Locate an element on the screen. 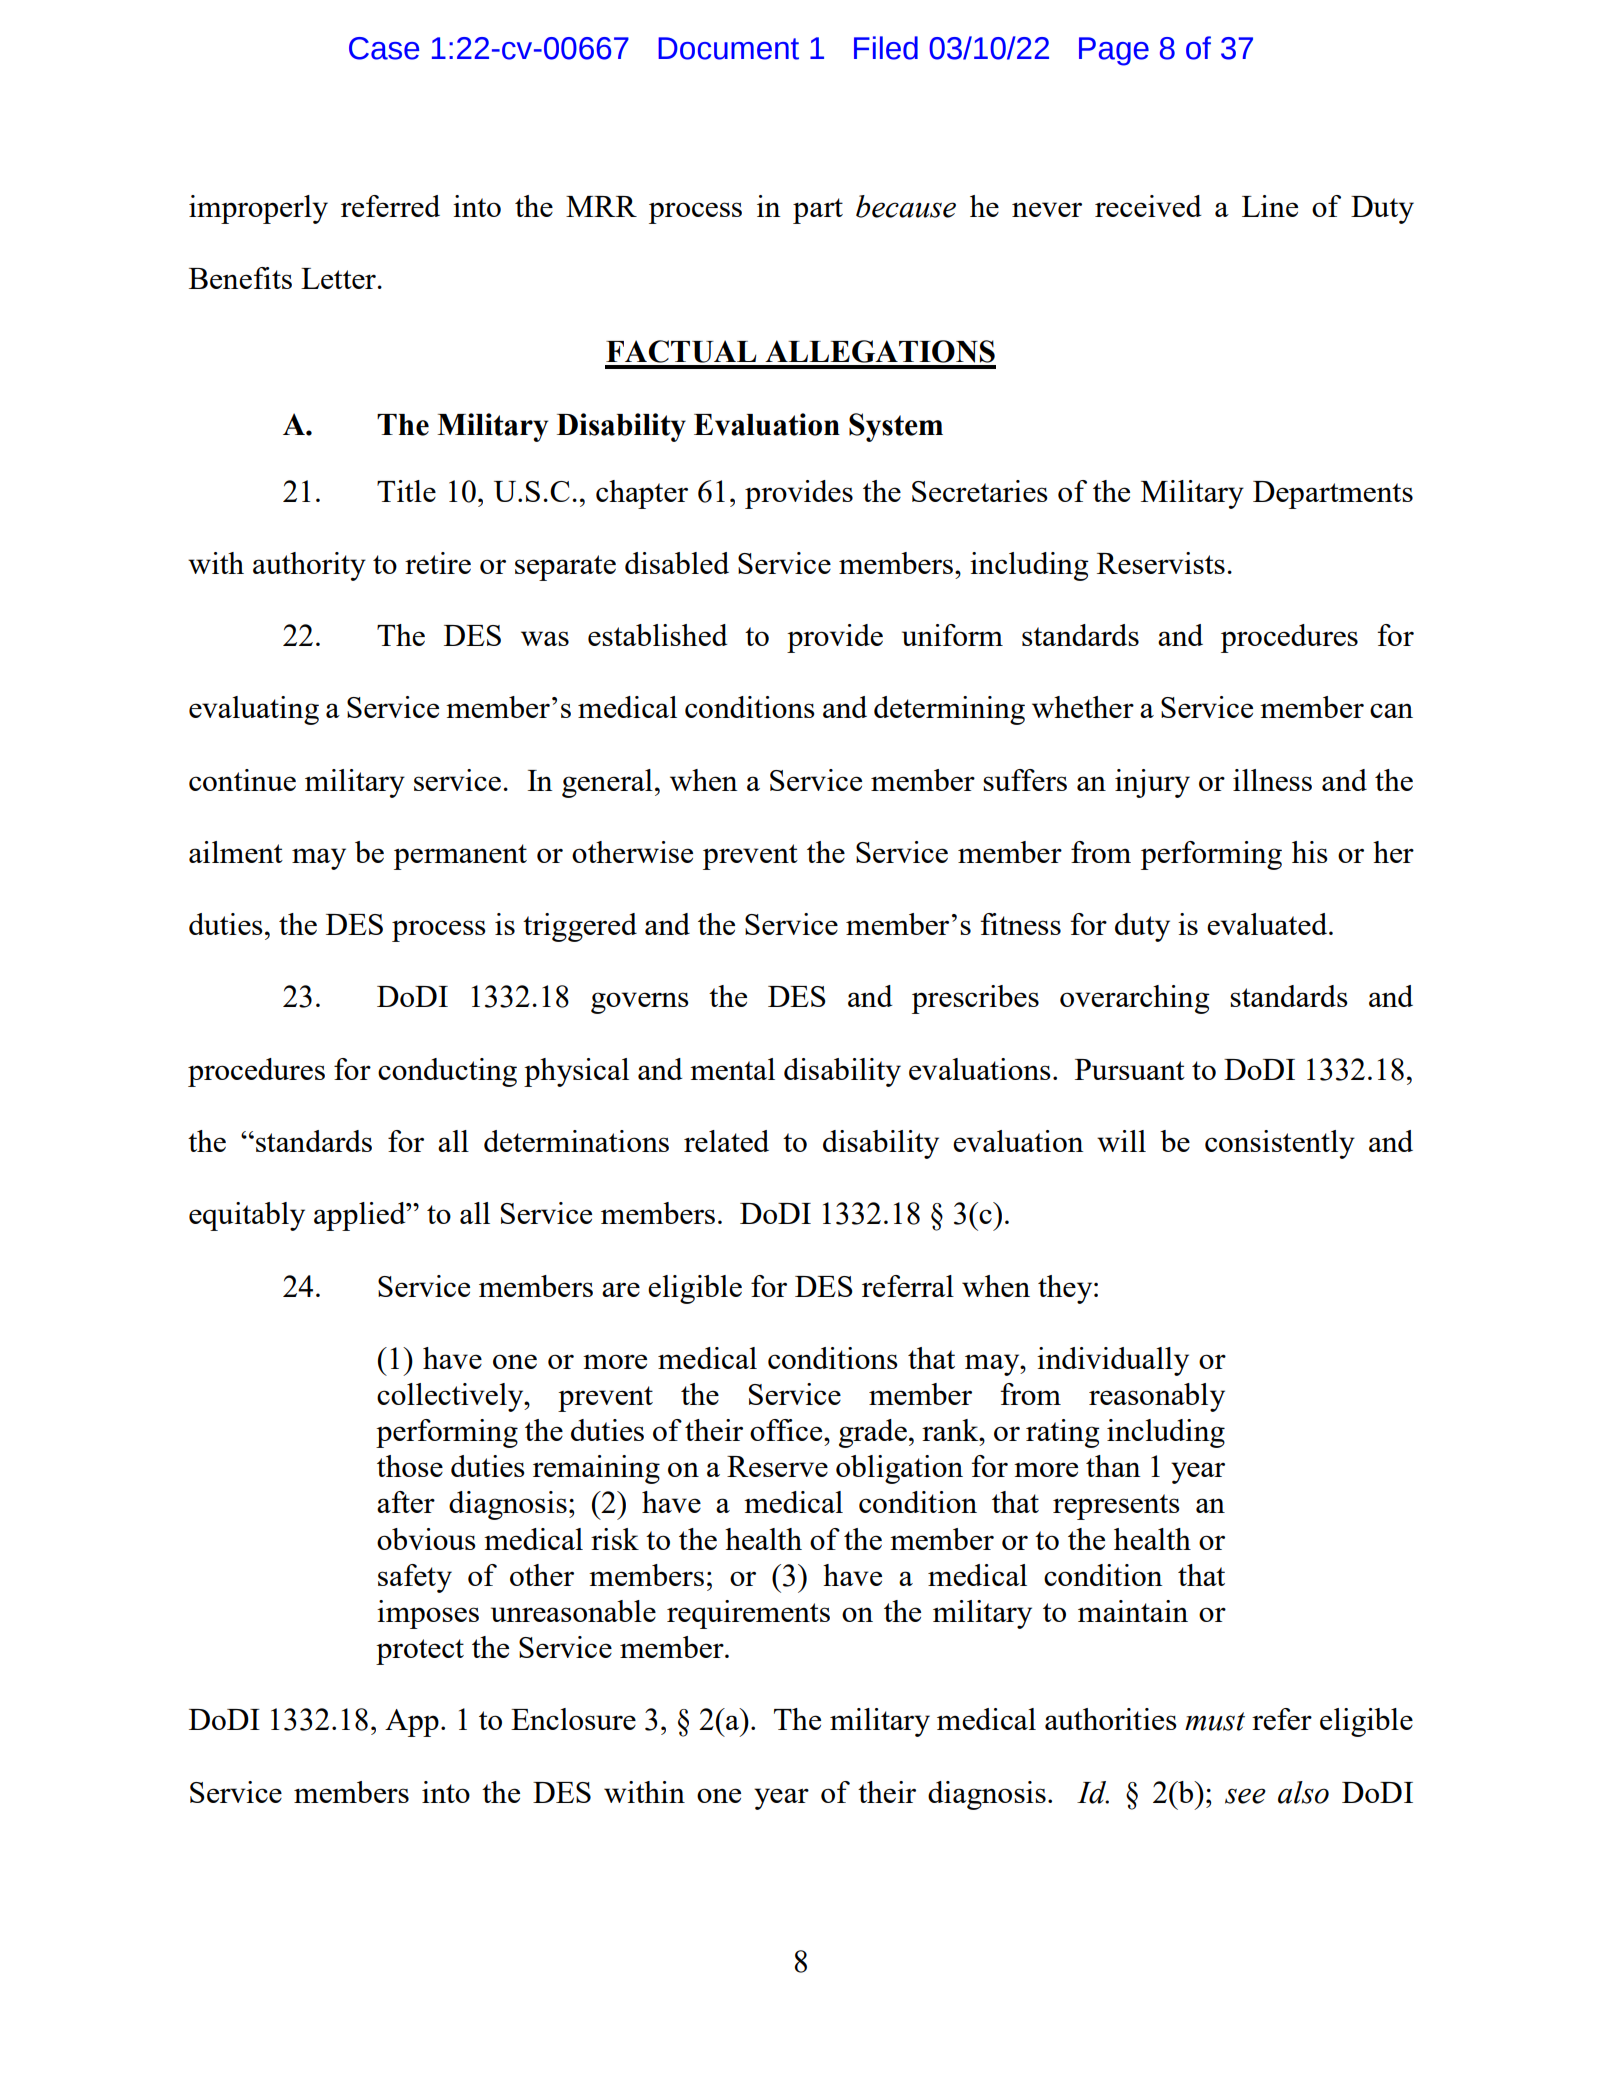 This screenshot has height=2074, width=1602. must is located at coordinates (1215, 1721).
